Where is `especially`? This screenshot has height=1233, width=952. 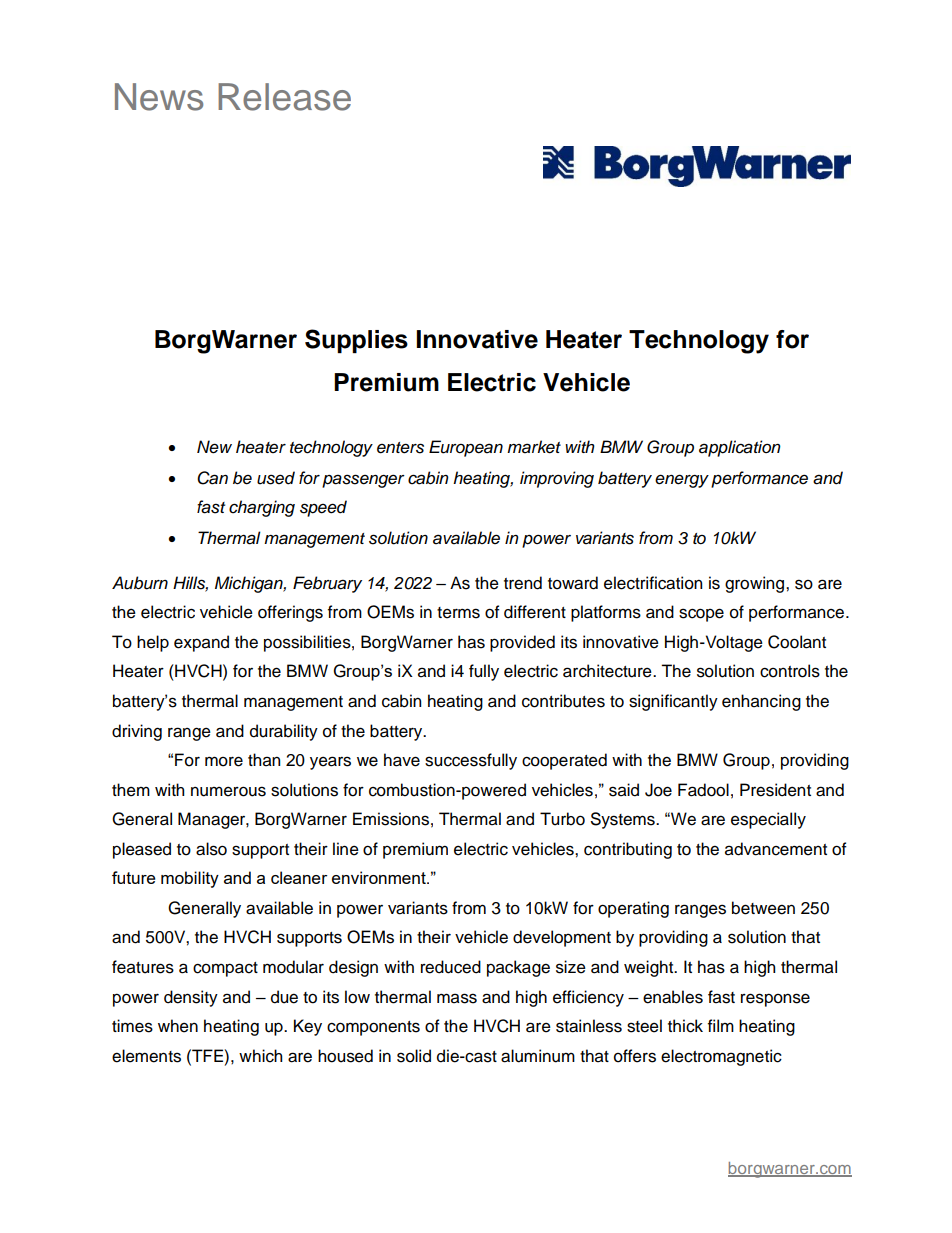 especially is located at coordinates (768, 820).
